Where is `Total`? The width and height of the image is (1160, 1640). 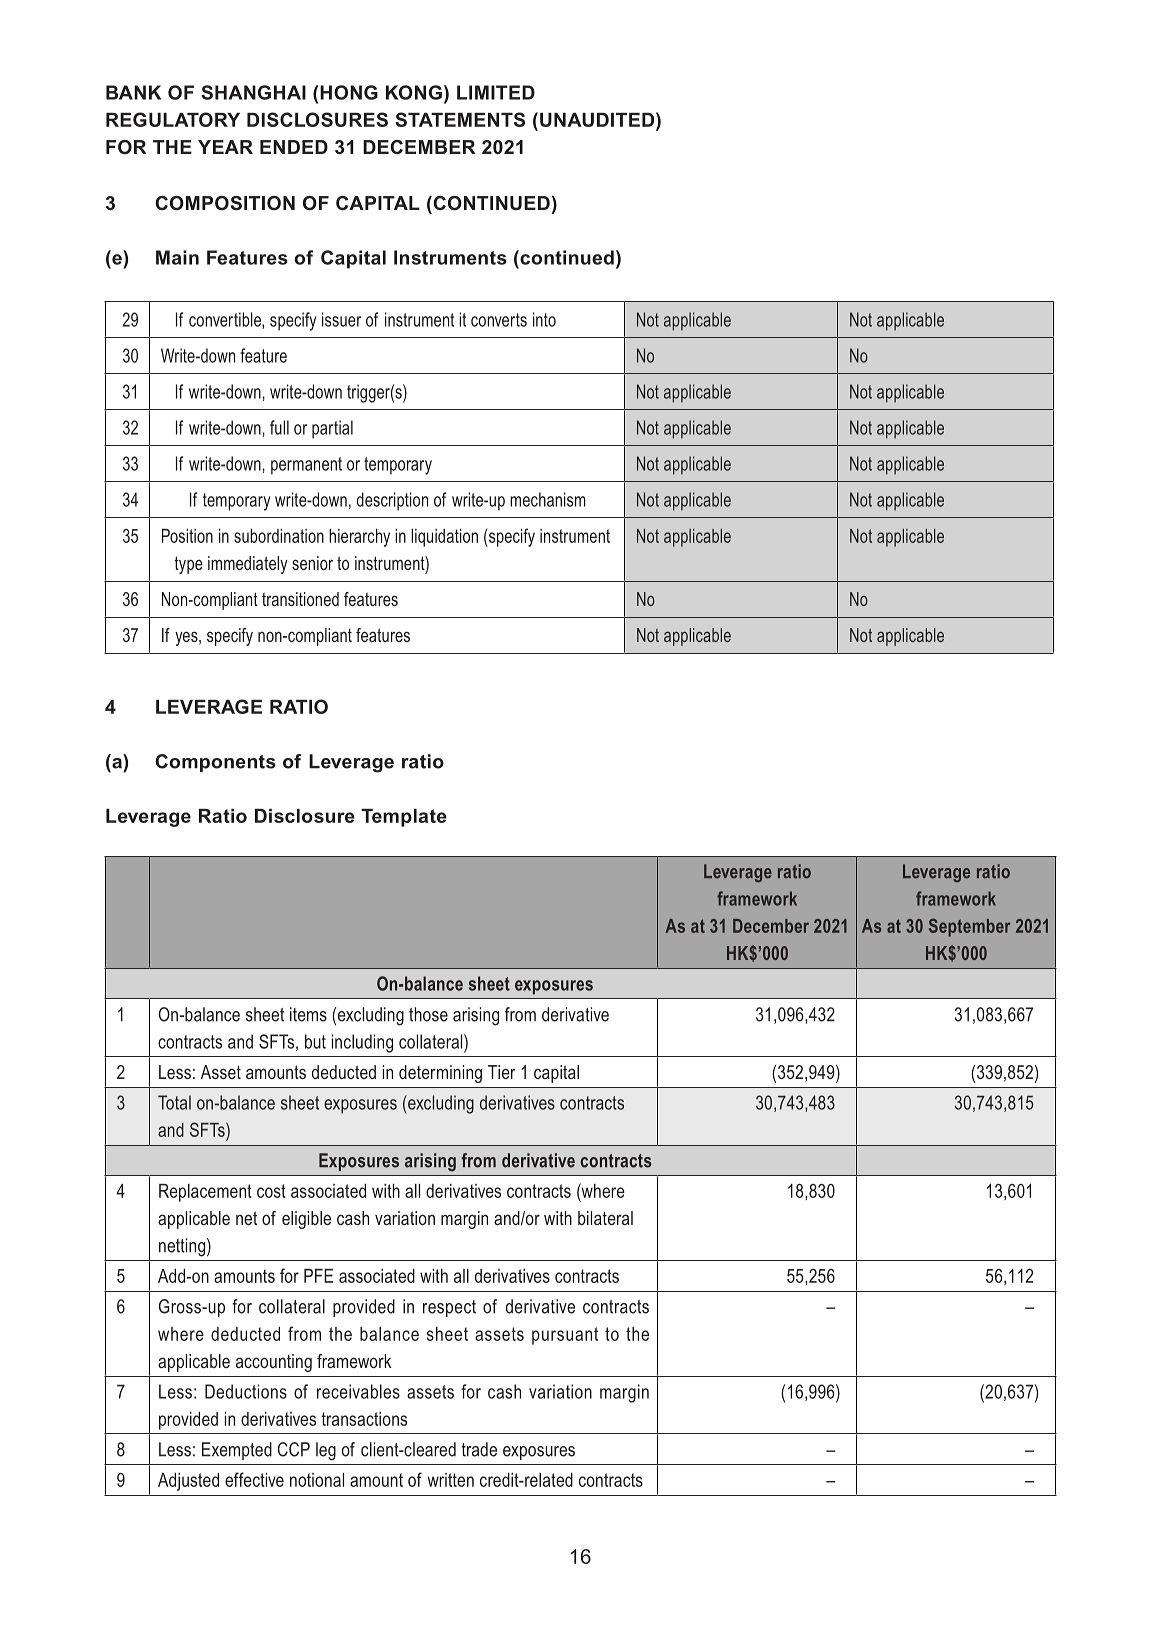
Total is located at coordinates (174, 1102).
